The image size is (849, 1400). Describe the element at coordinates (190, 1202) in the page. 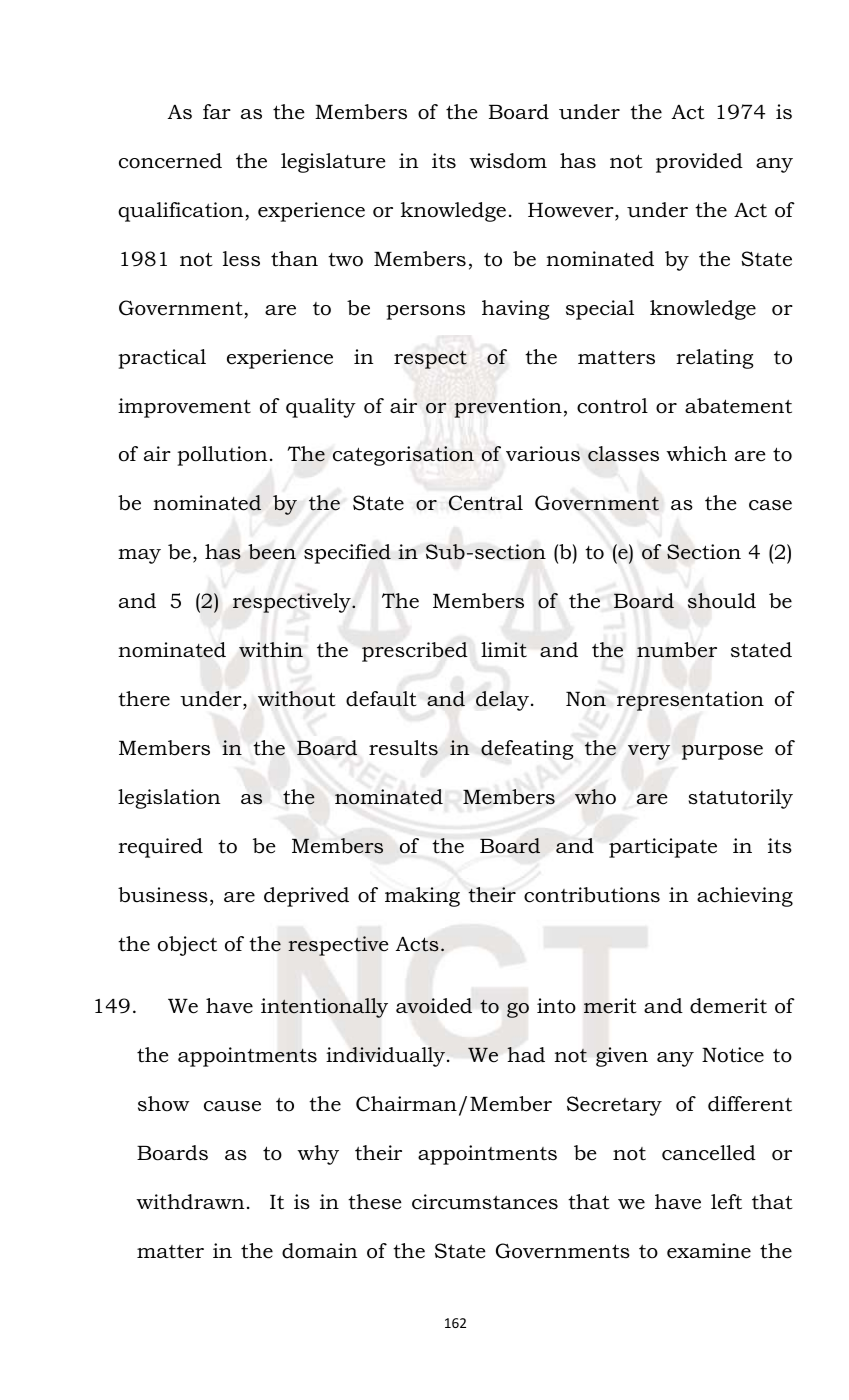

I see `withdrawn` at that location.
